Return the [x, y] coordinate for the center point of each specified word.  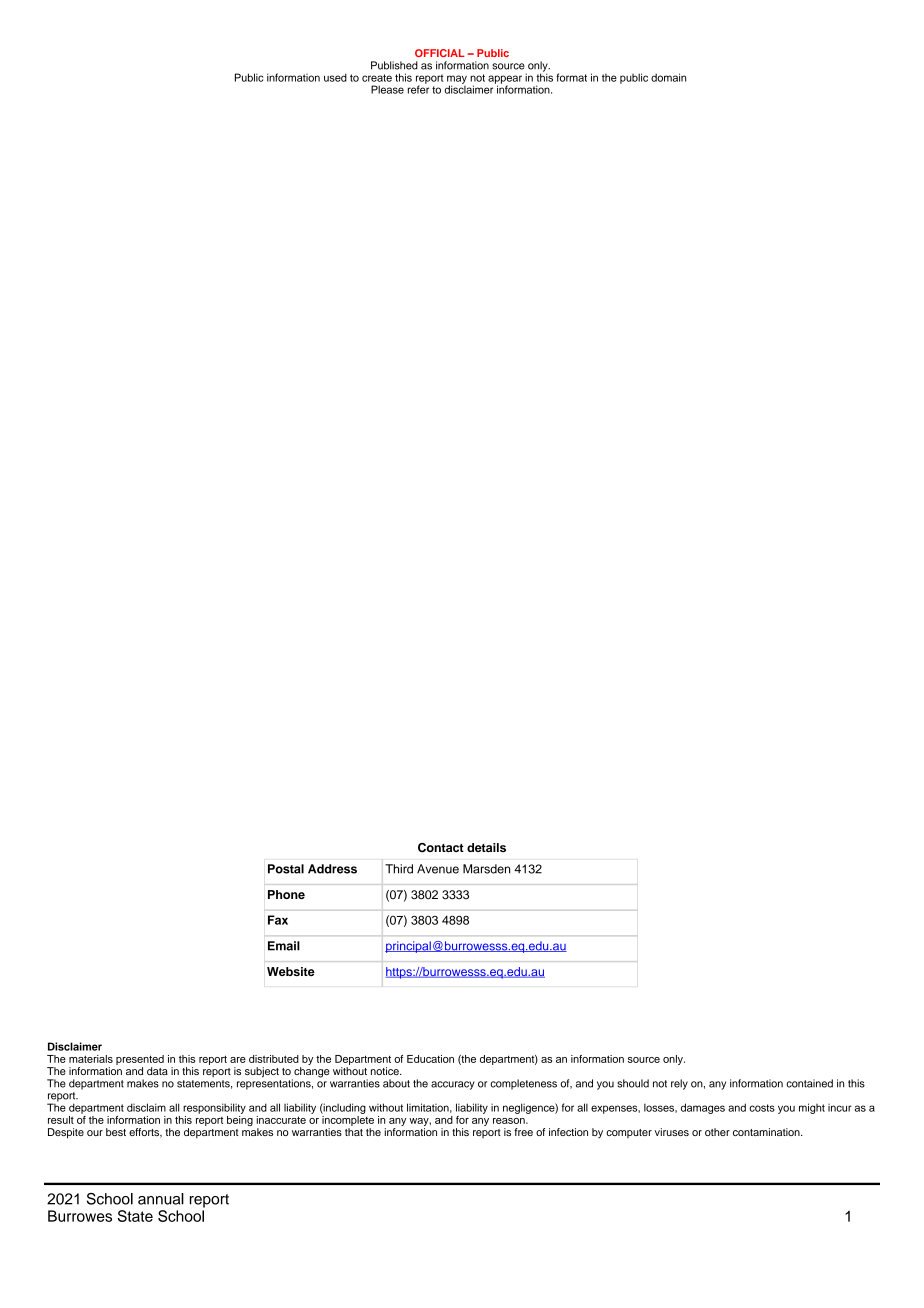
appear [505, 80]
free [523, 1132]
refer [418, 88]
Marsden [486, 869]
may [457, 80]
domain [668, 77]
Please [387, 89]
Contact [441, 848]
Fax [278, 920]
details [486, 847]
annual [161, 1199]
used [335, 77]
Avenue [438, 869]
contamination [767, 1132]
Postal [286, 869]
